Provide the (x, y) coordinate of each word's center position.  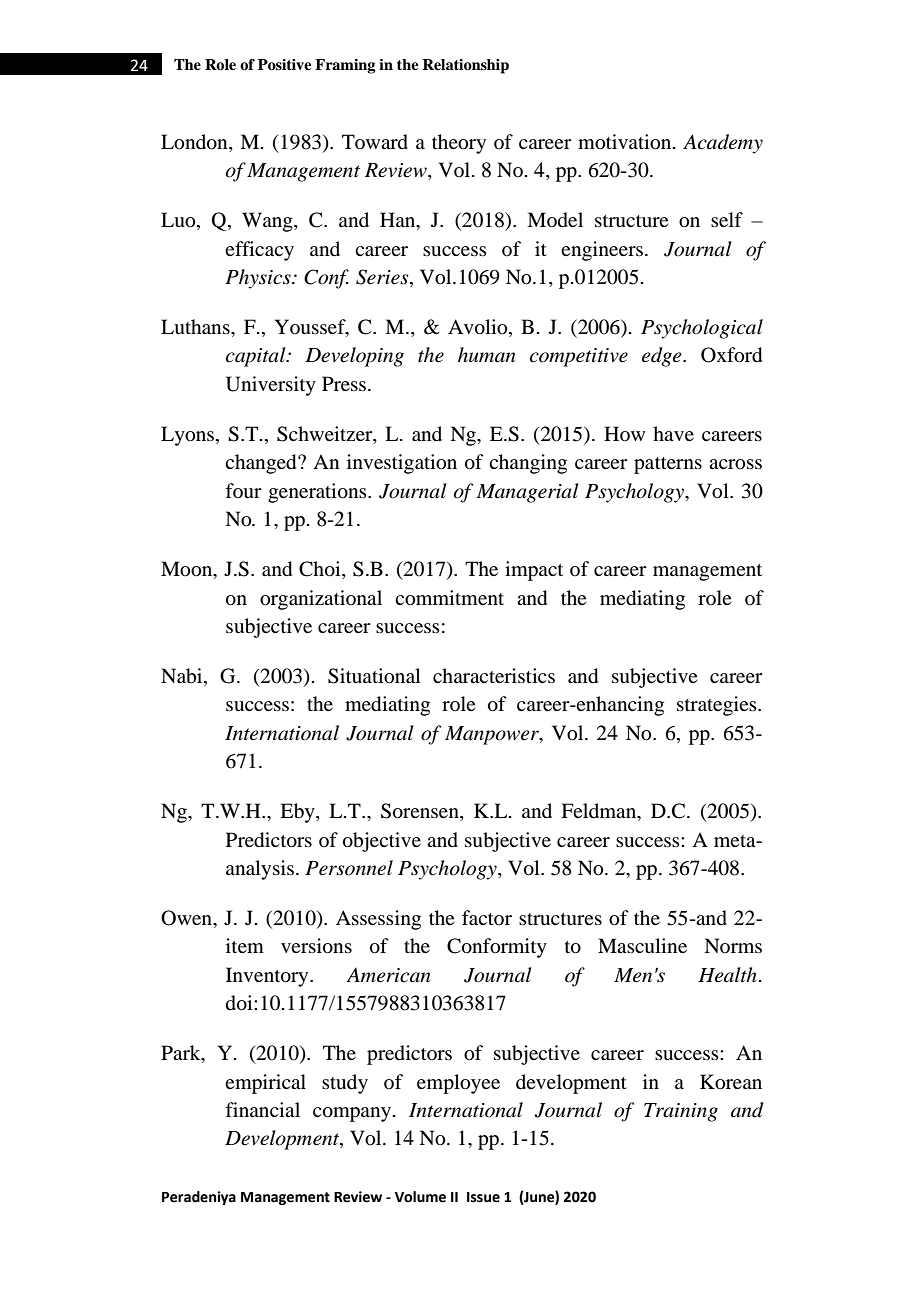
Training (681, 1112)
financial (262, 1109)
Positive (284, 65)
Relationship (465, 66)
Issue (483, 1197)
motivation (626, 142)
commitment (449, 598)
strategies (718, 706)
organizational (321, 600)
